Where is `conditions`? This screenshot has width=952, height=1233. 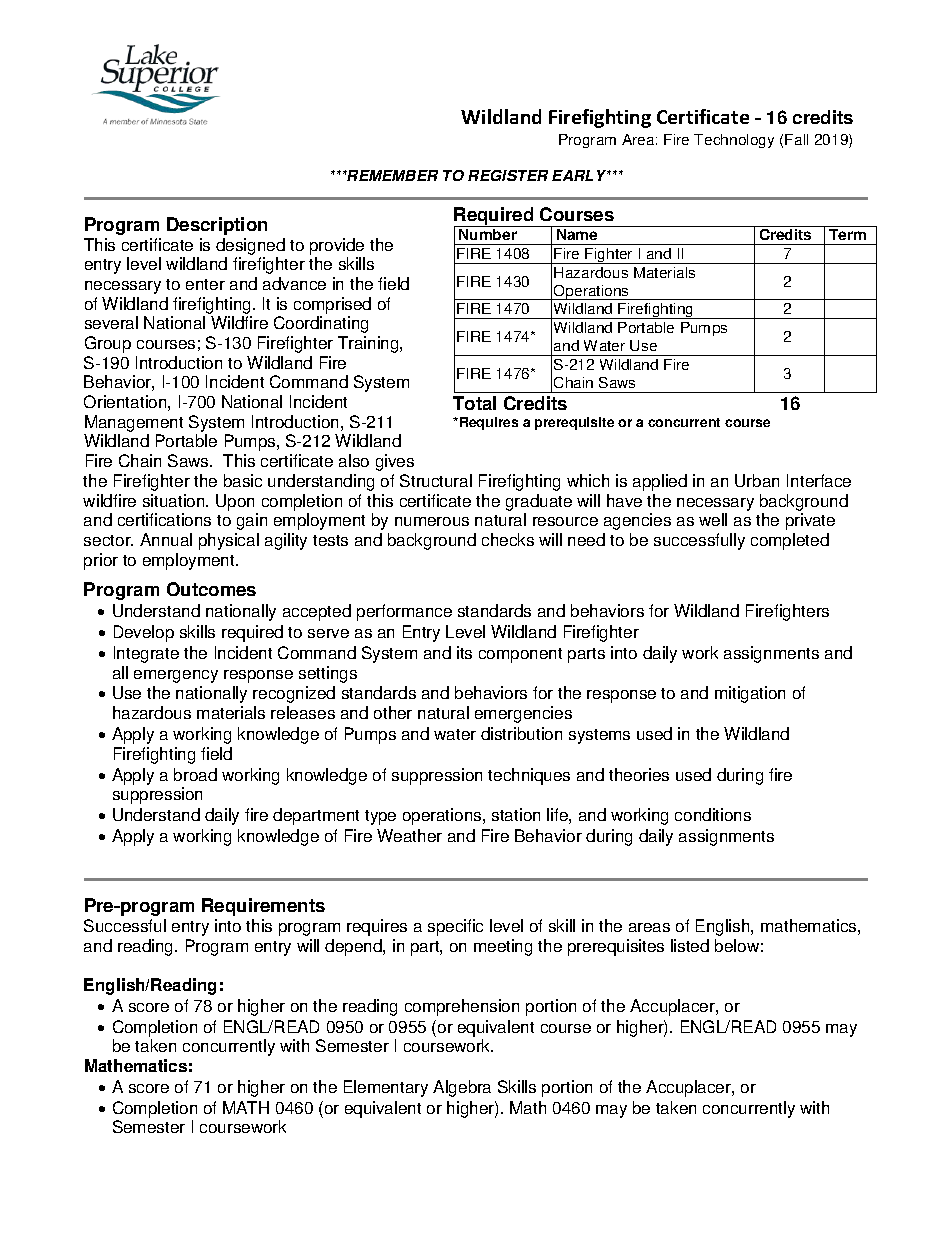
conditions is located at coordinates (713, 814).
